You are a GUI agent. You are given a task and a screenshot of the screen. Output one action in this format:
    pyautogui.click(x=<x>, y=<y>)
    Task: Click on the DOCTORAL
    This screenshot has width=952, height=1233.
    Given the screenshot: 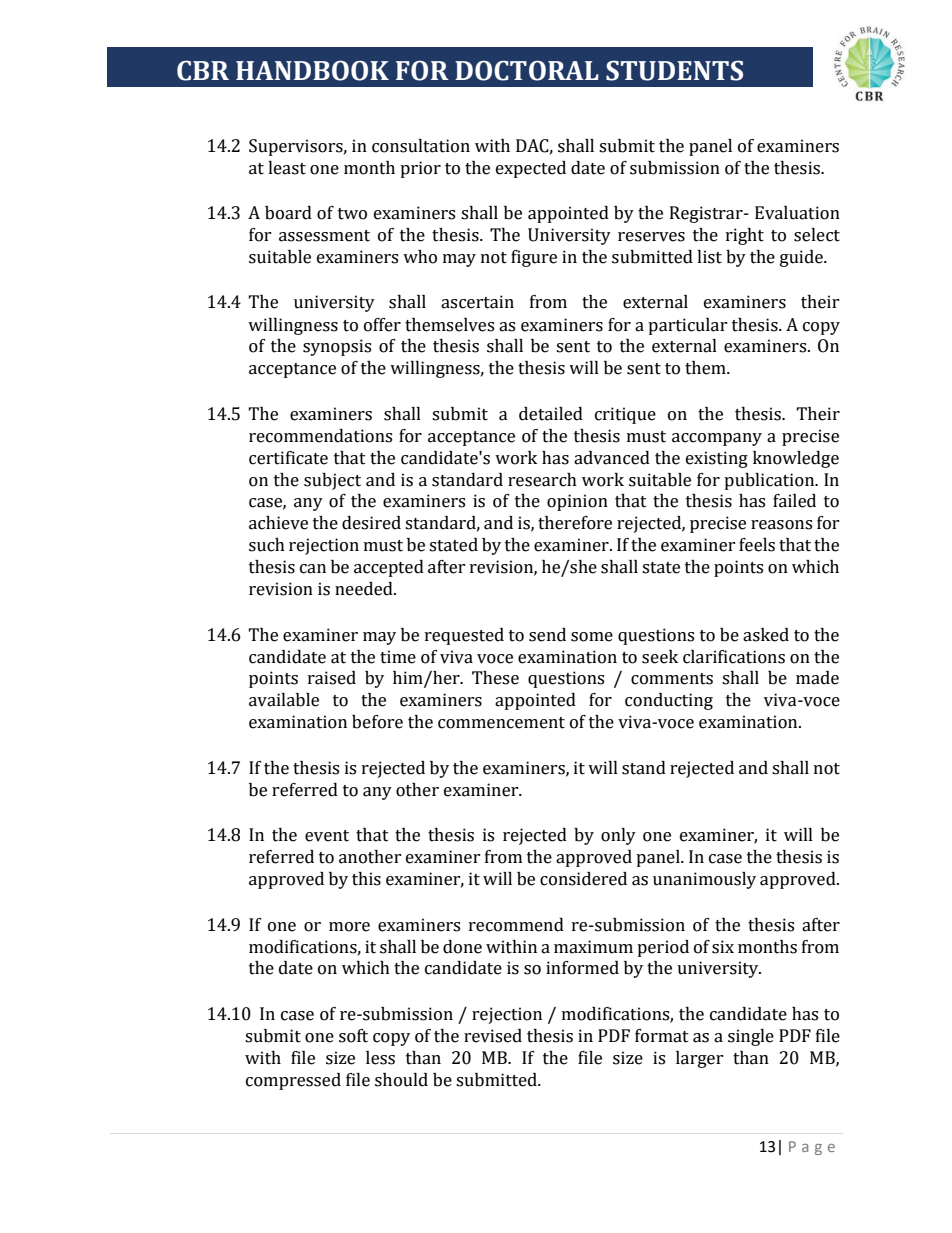 What is the action you would take?
    pyautogui.click(x=527, y=70)
